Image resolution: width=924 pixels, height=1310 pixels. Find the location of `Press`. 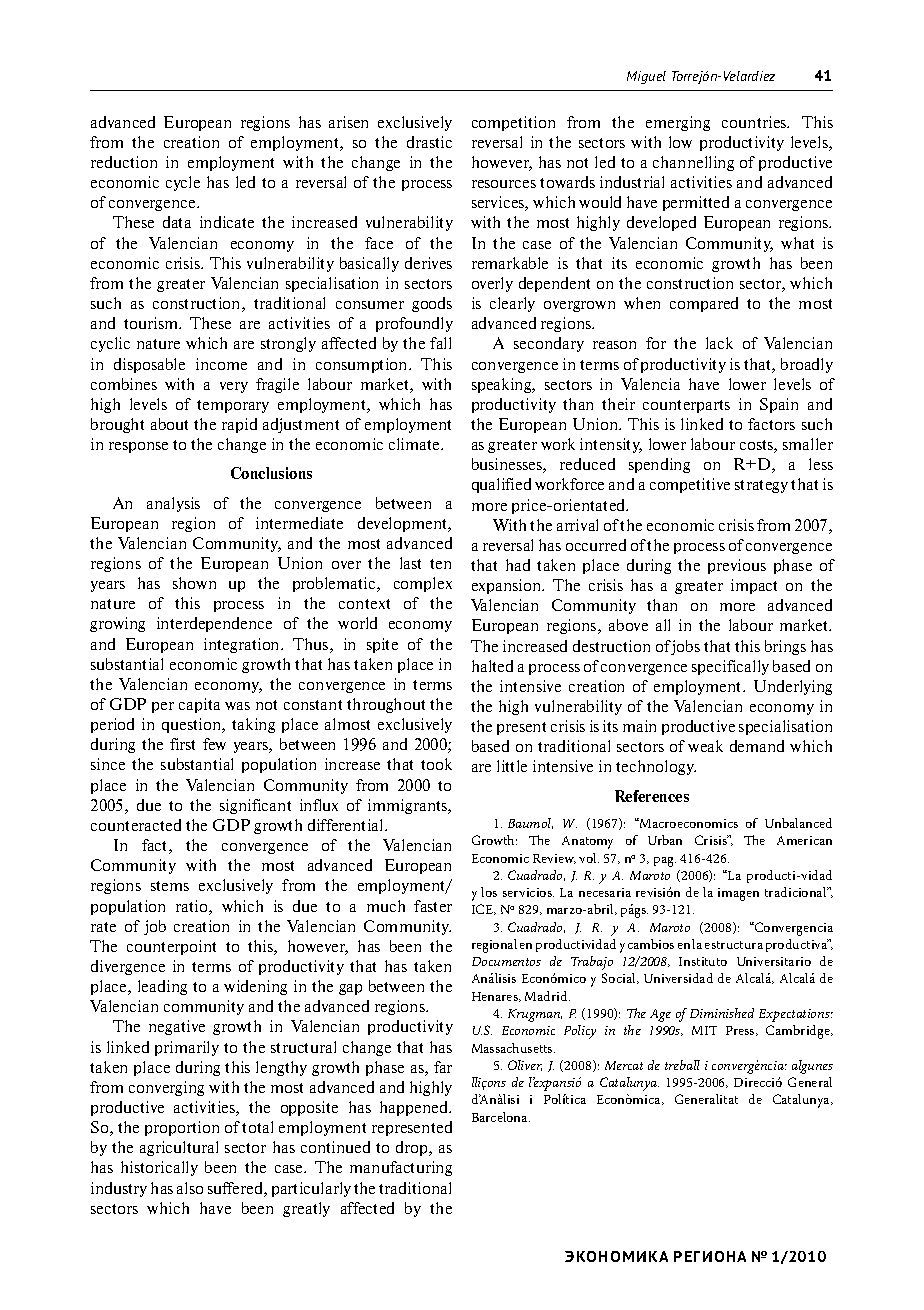

Press is located at coordinates (741, 1031).
